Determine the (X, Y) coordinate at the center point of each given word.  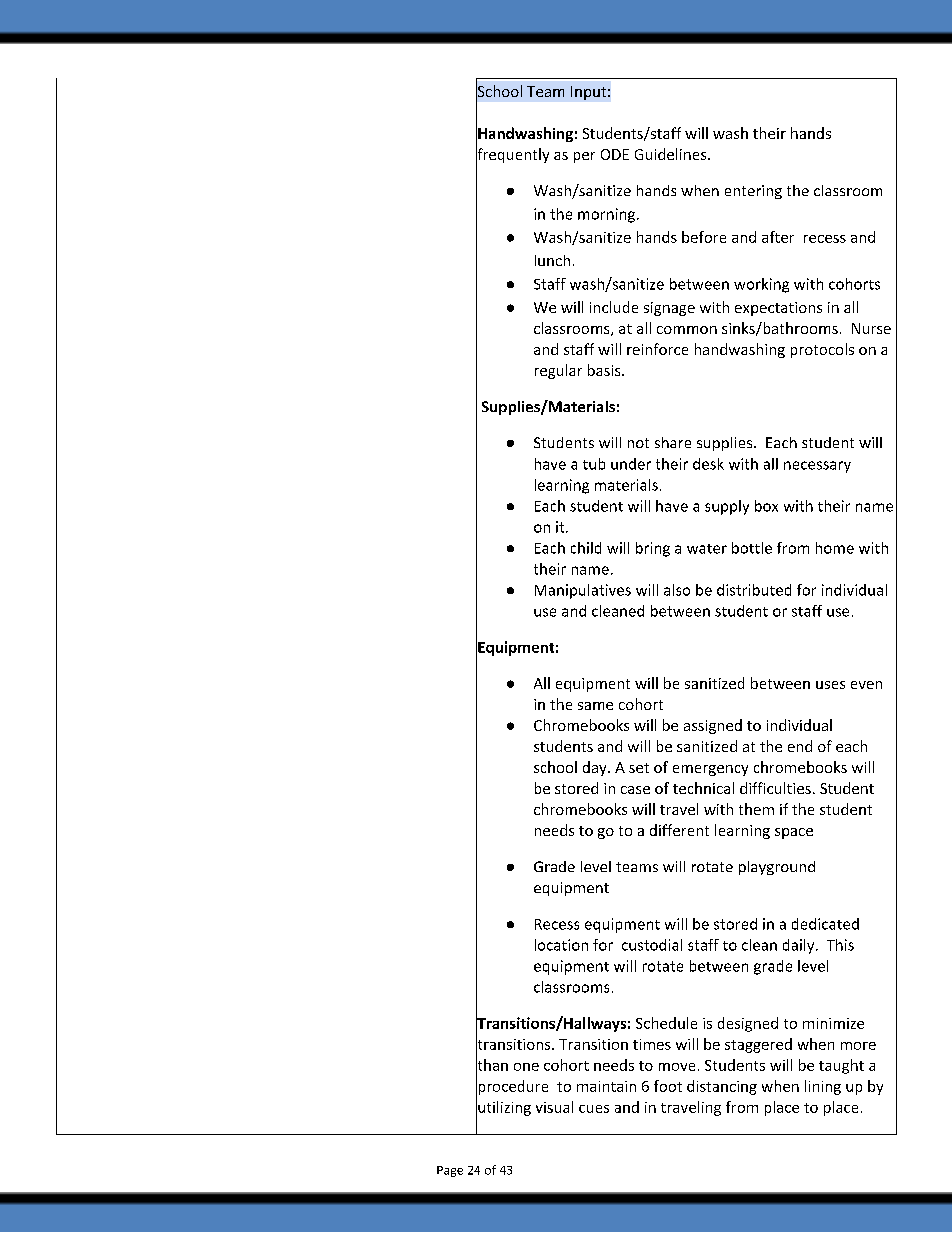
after (778, 237)
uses (830, 685)
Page (450, 1171)
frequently (512, 155)
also (677, 590)
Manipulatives (583, 591)
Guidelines (672, 154)
